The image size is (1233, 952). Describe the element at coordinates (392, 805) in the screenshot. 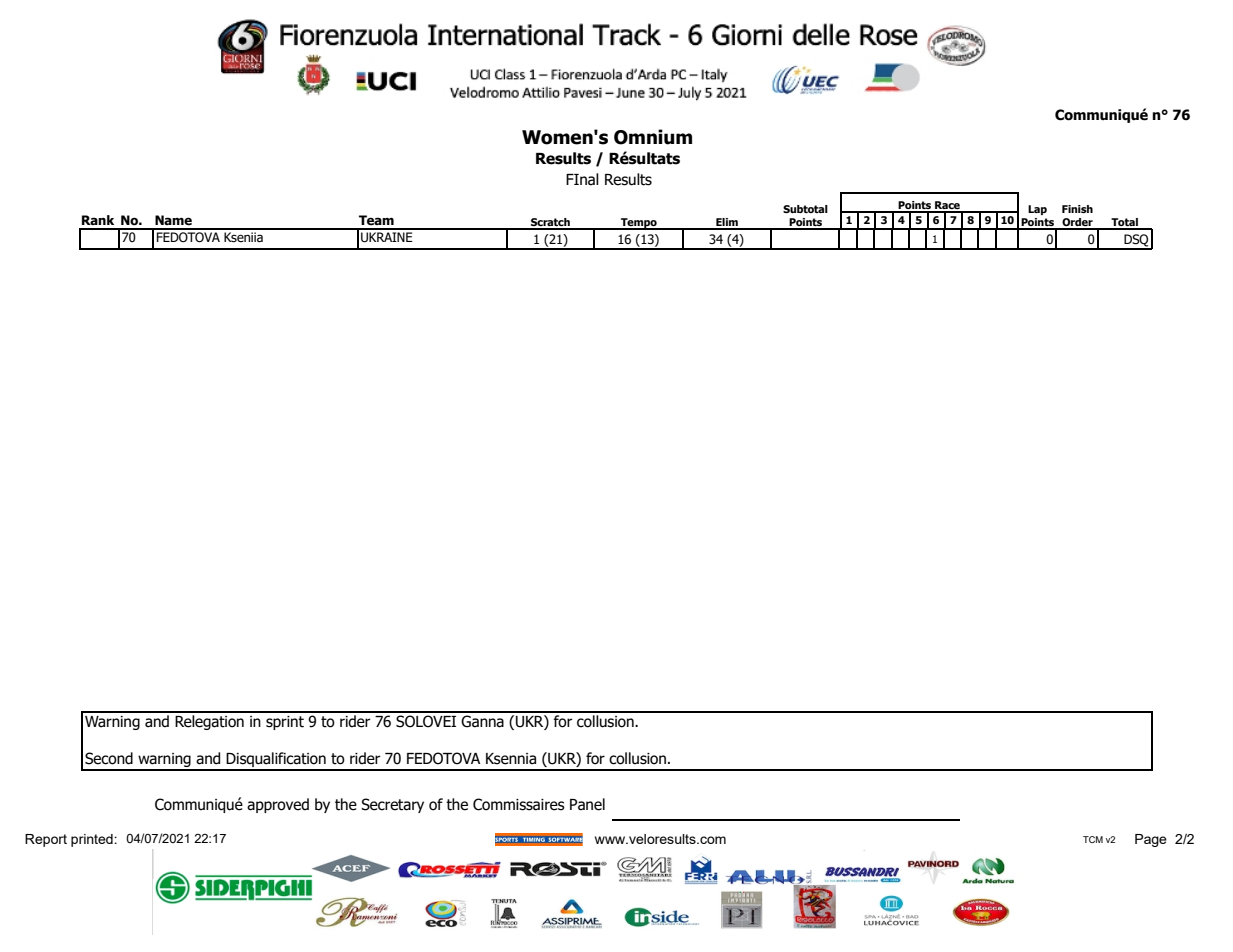

I see `Secretary` at that location.
